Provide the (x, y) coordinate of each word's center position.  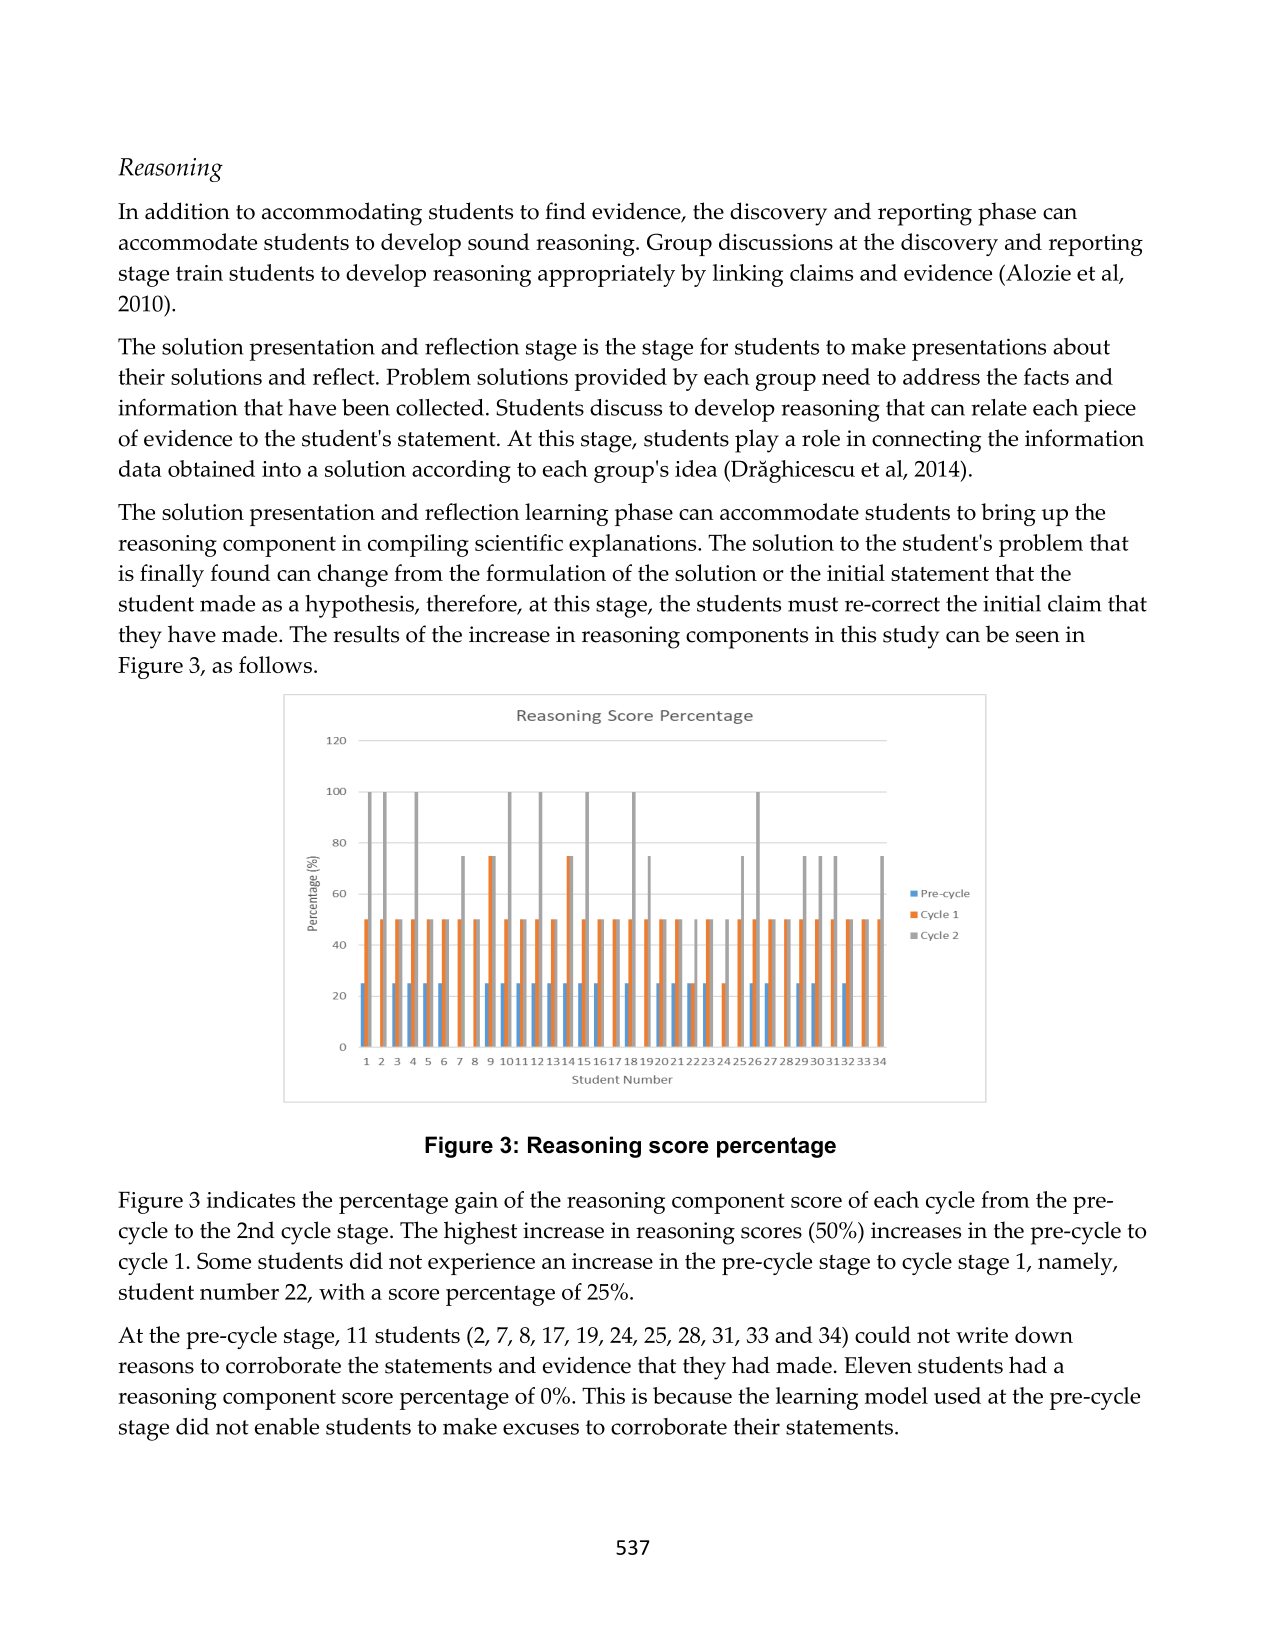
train (199, 273)
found (240, 572)
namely (1076, 1263)
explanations (634, 545)
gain (476, 1203)
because (692, 1395)
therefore (472, 604)
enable (287, 1426)
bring (1008, 514)
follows (275, 664)
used (957, 1395)
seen (1038, 637)
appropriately (606, 275)
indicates (251, 1199)
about (1081, 346)
